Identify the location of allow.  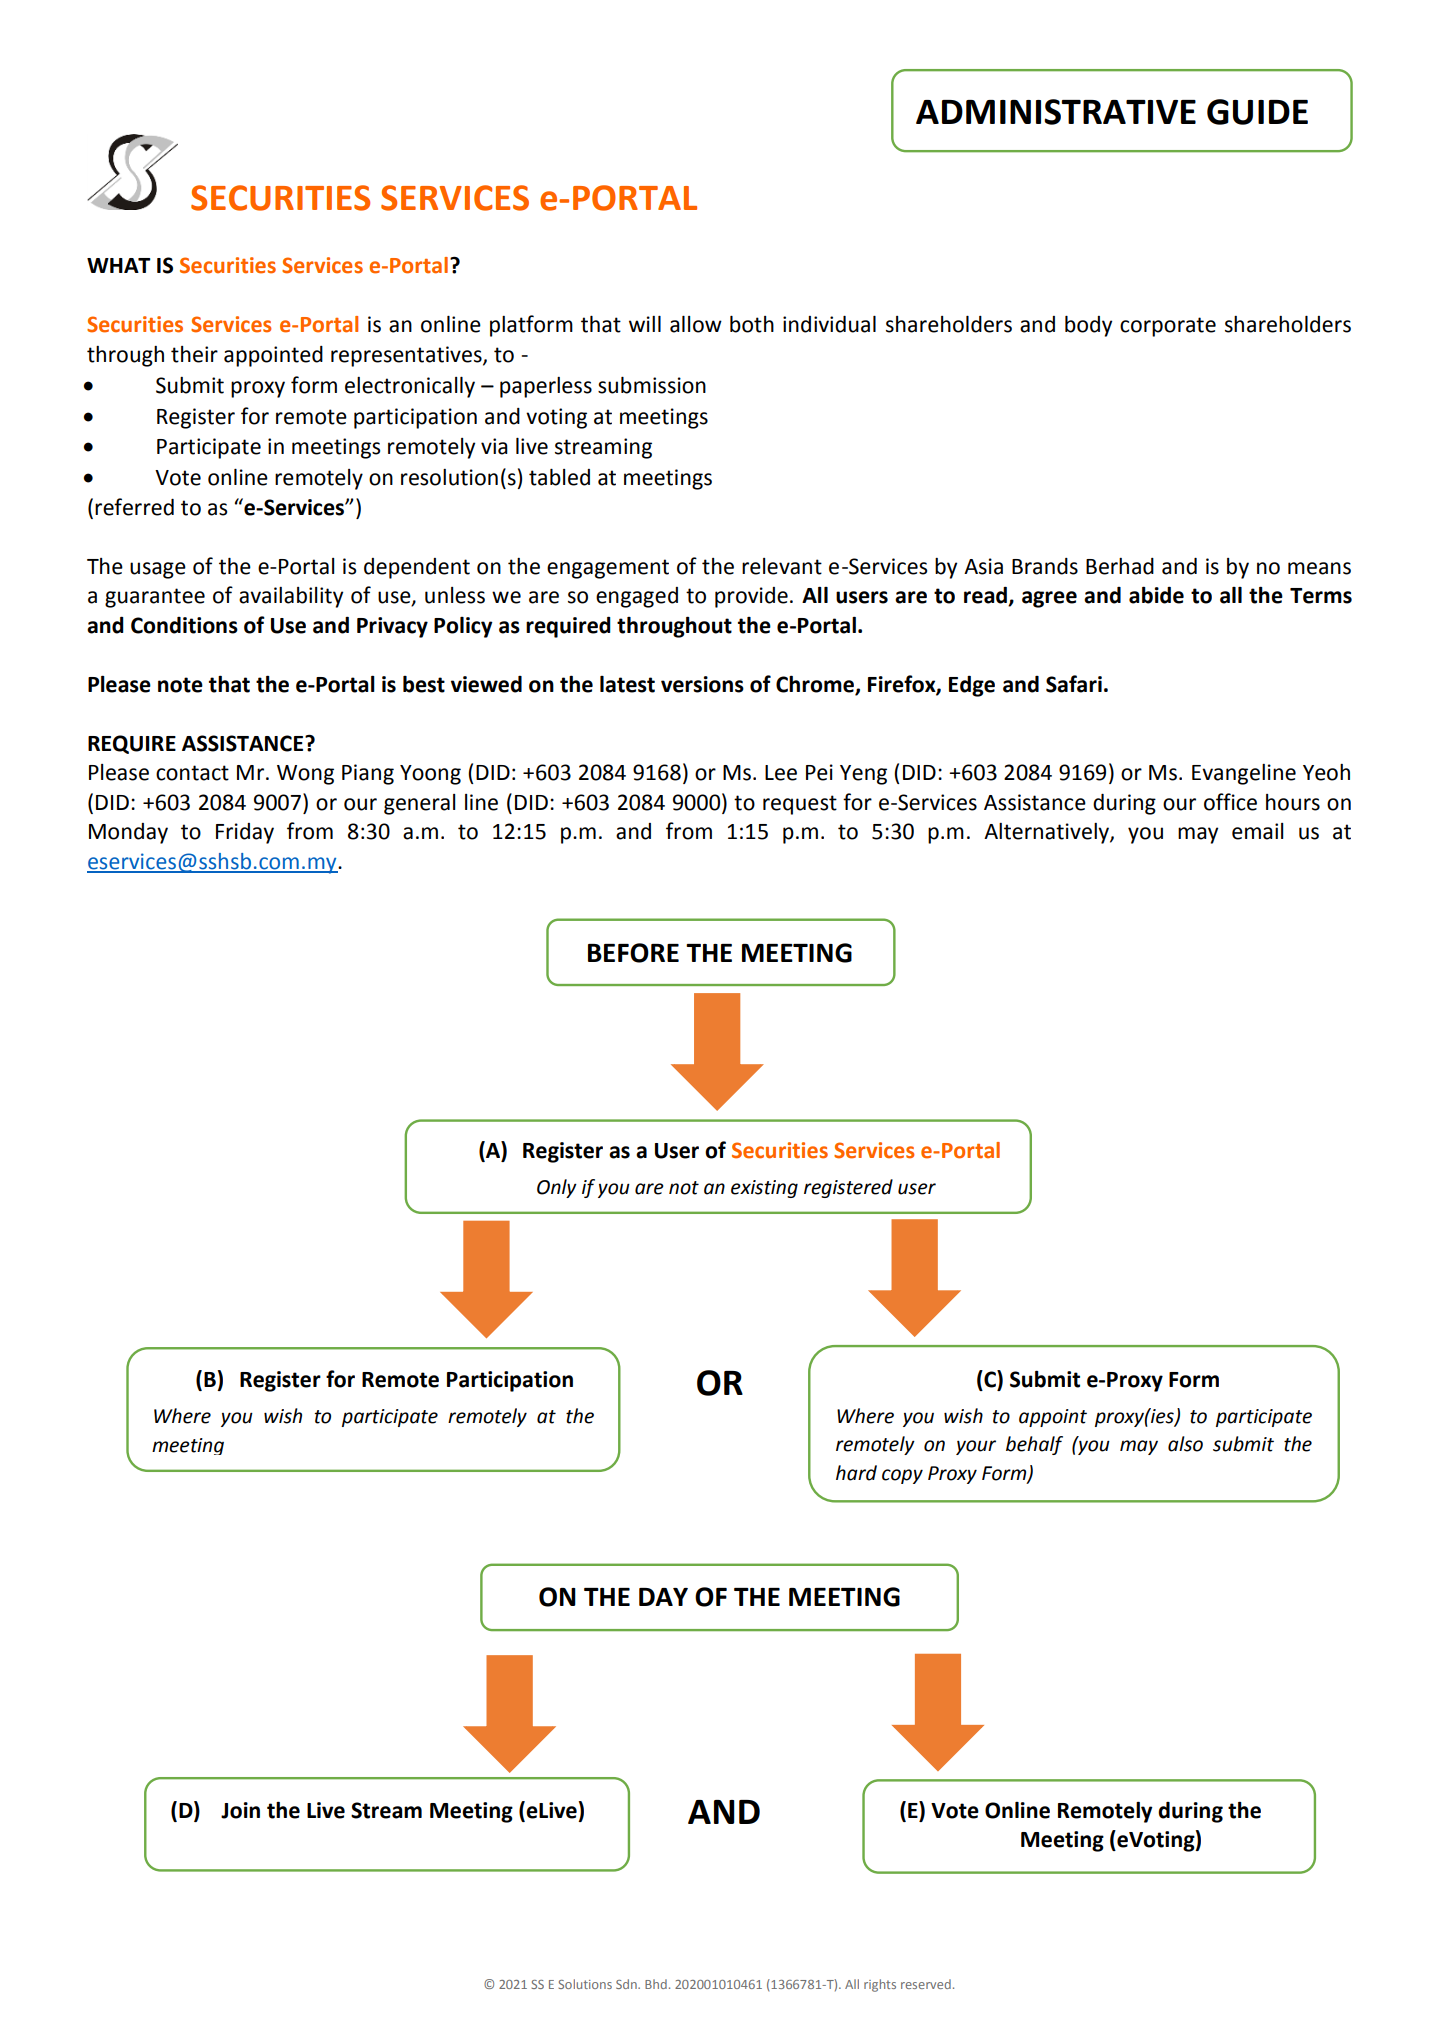
(696, 324).
